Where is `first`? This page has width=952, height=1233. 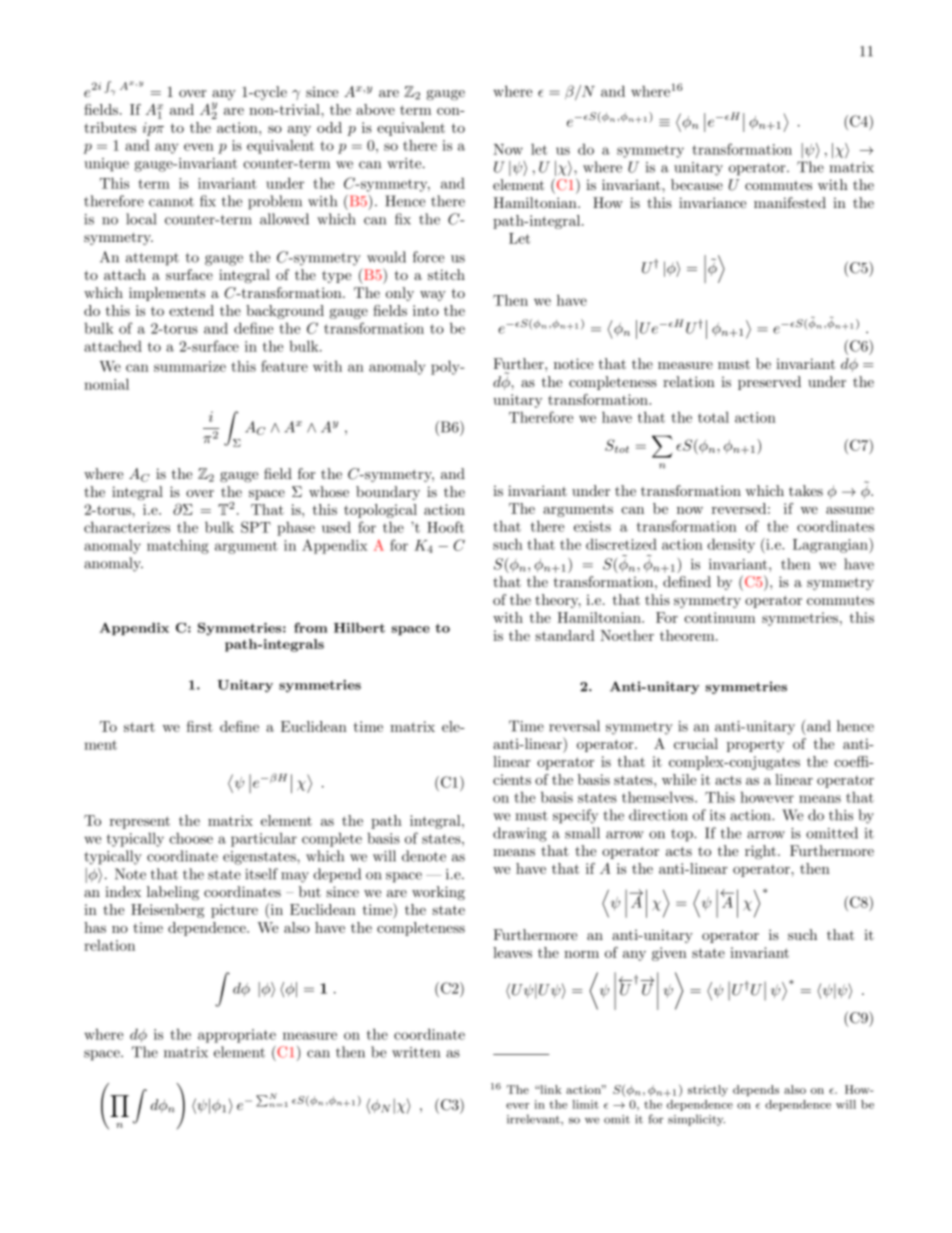 first is located at coordinates (200, 726).
